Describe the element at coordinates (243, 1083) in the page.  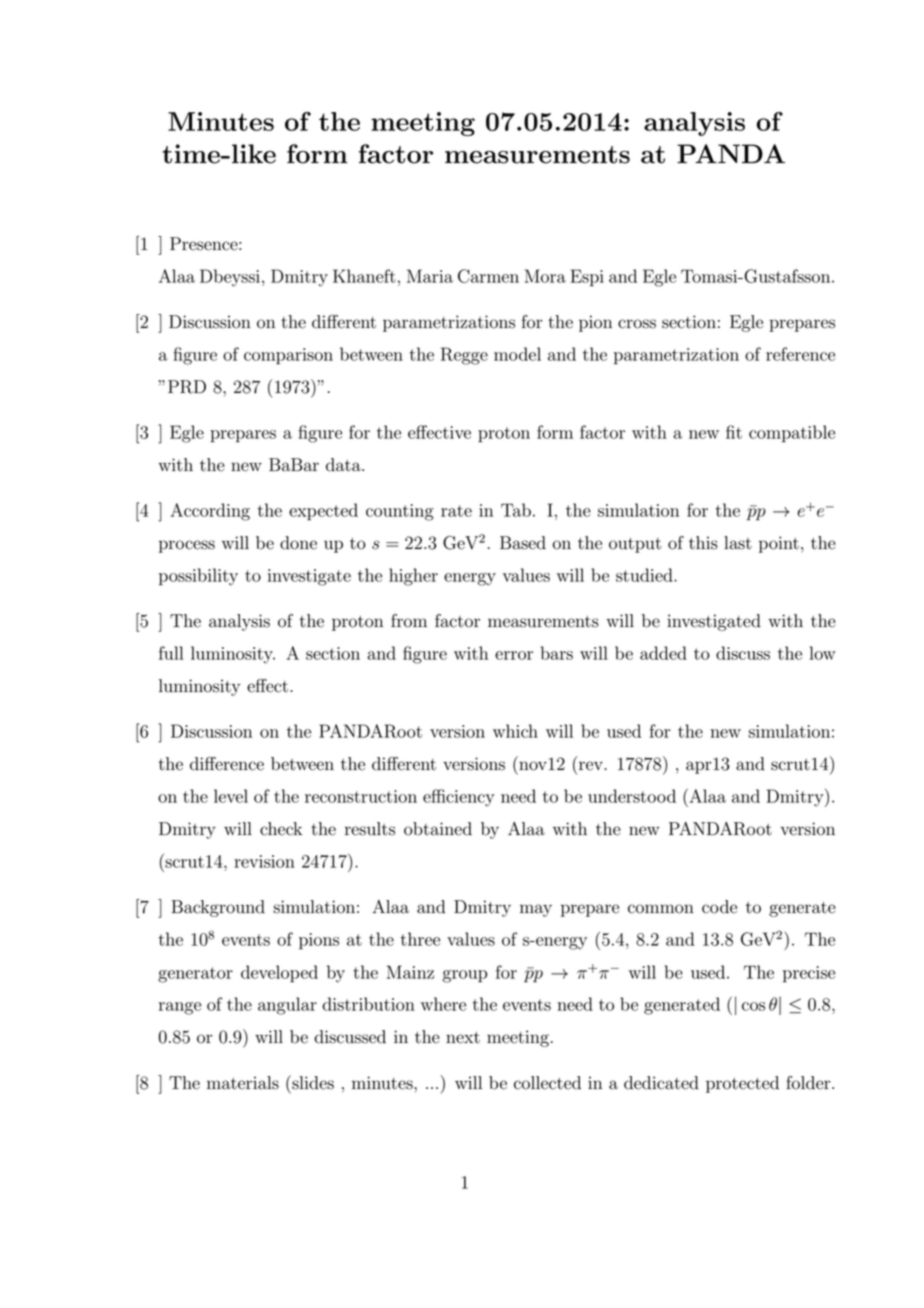
I see `materials` at that location.
